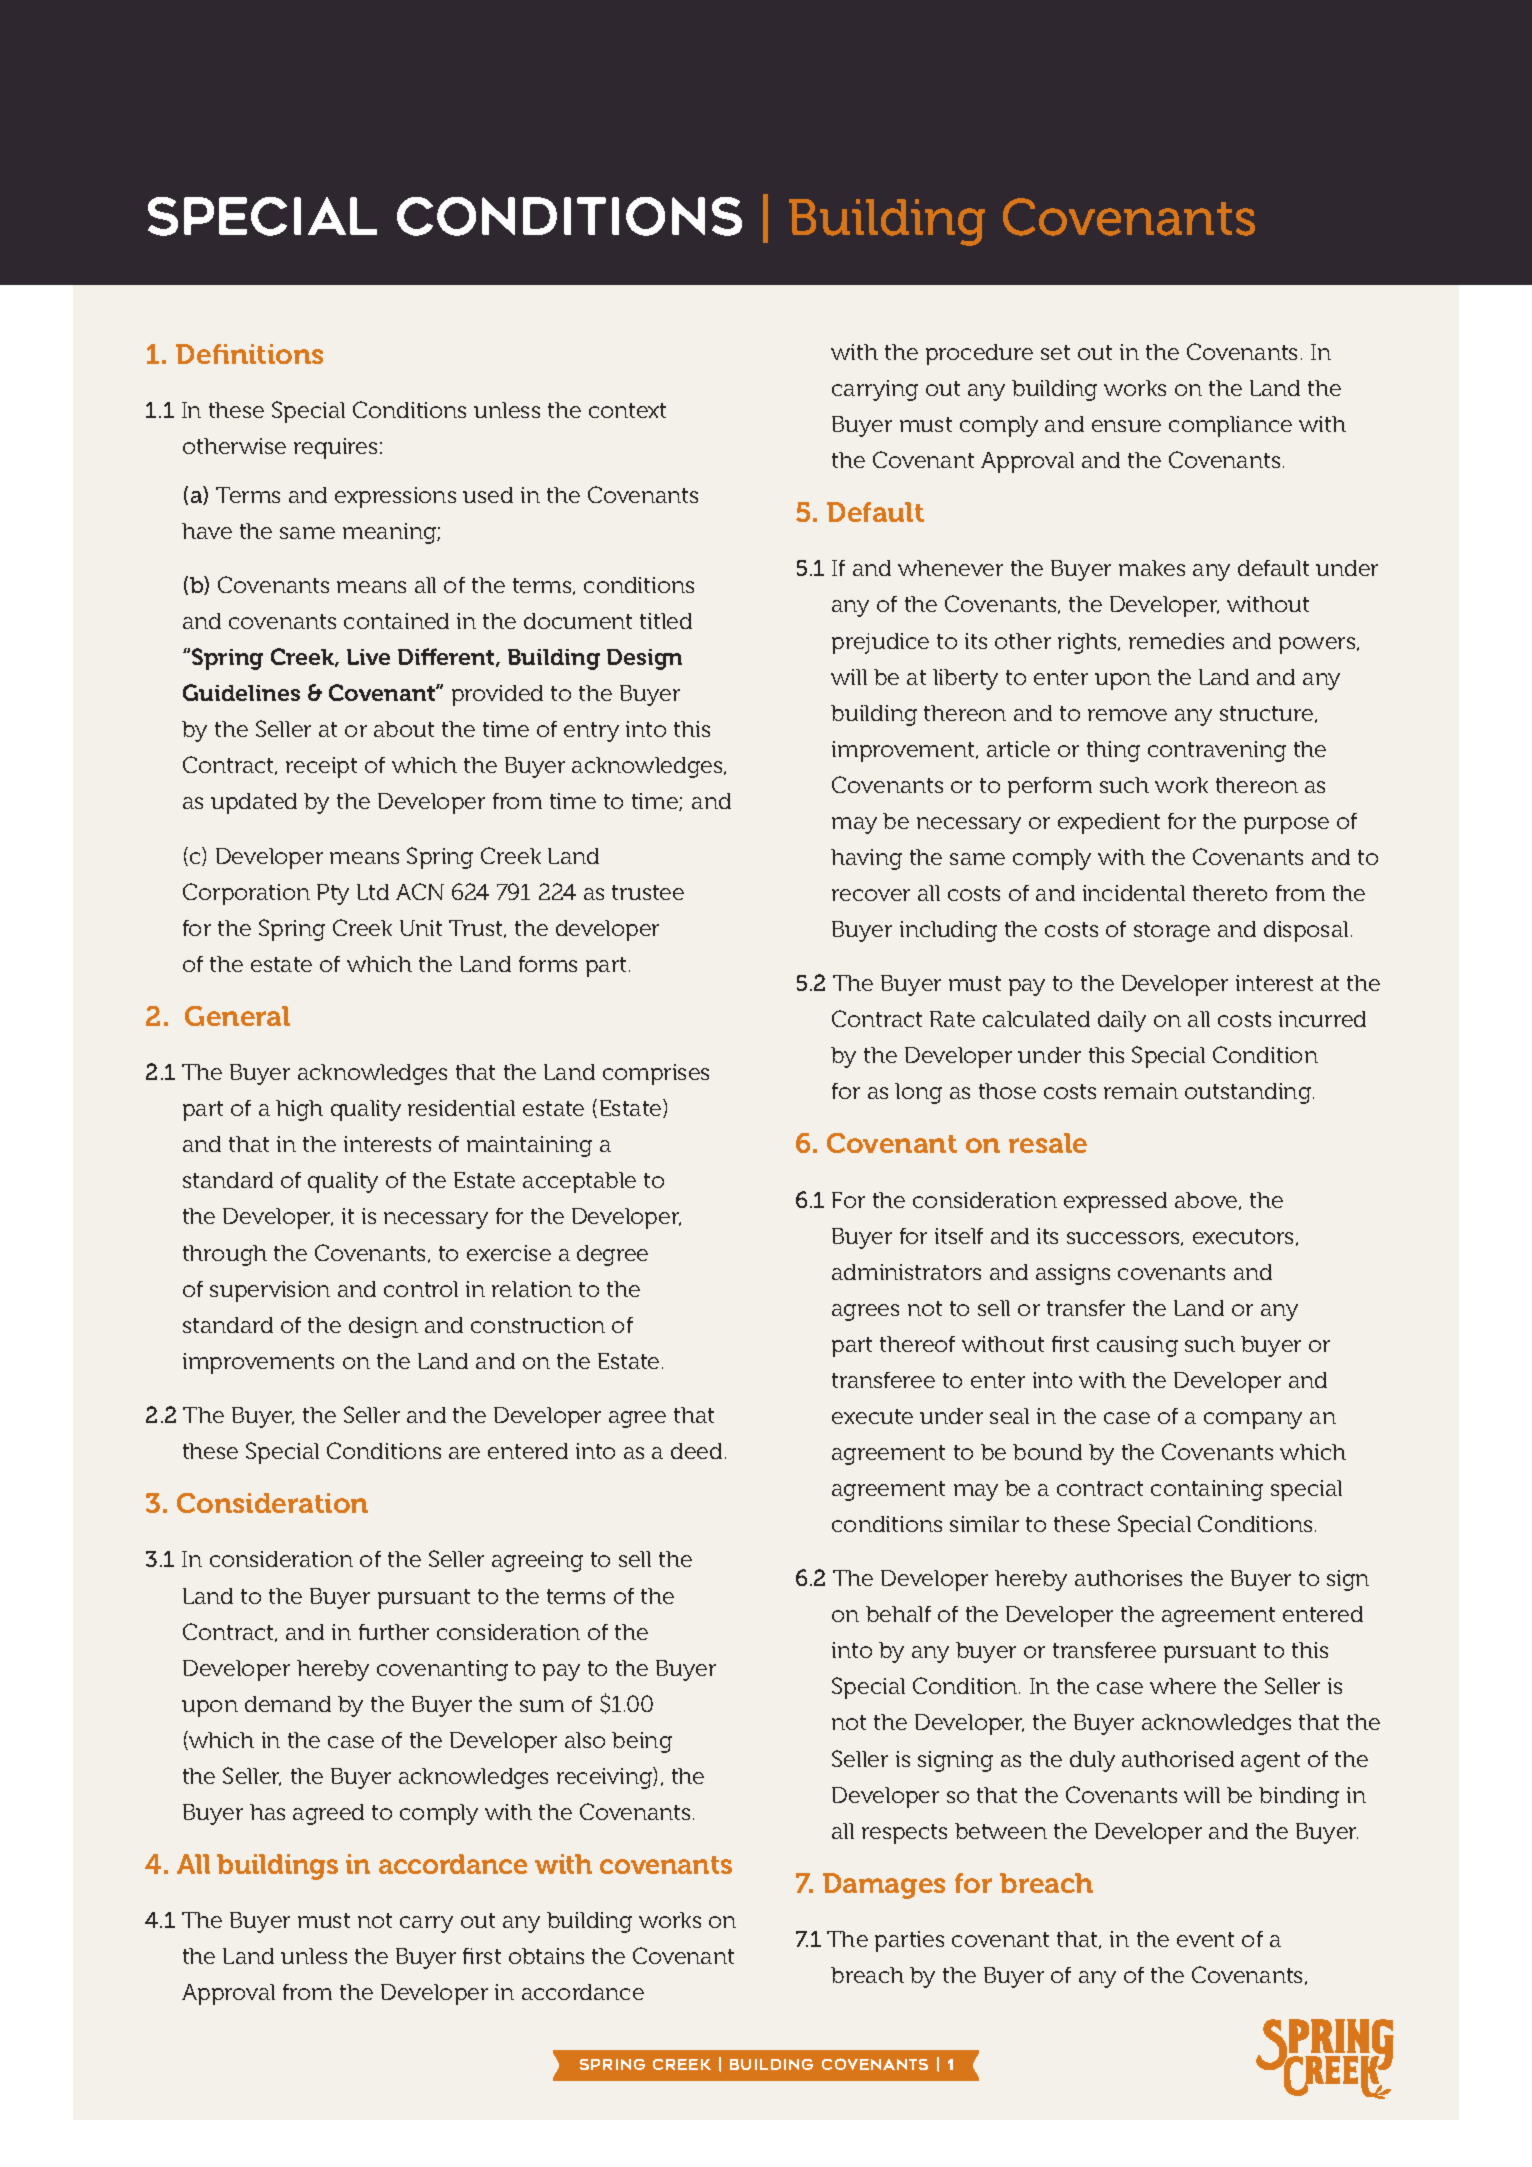 This screenshot has height=2167, width=1532. What do you see at coordinates (1207, 1201) in the screenshot?
I see `above` at bounding box center [1207, 1201].
